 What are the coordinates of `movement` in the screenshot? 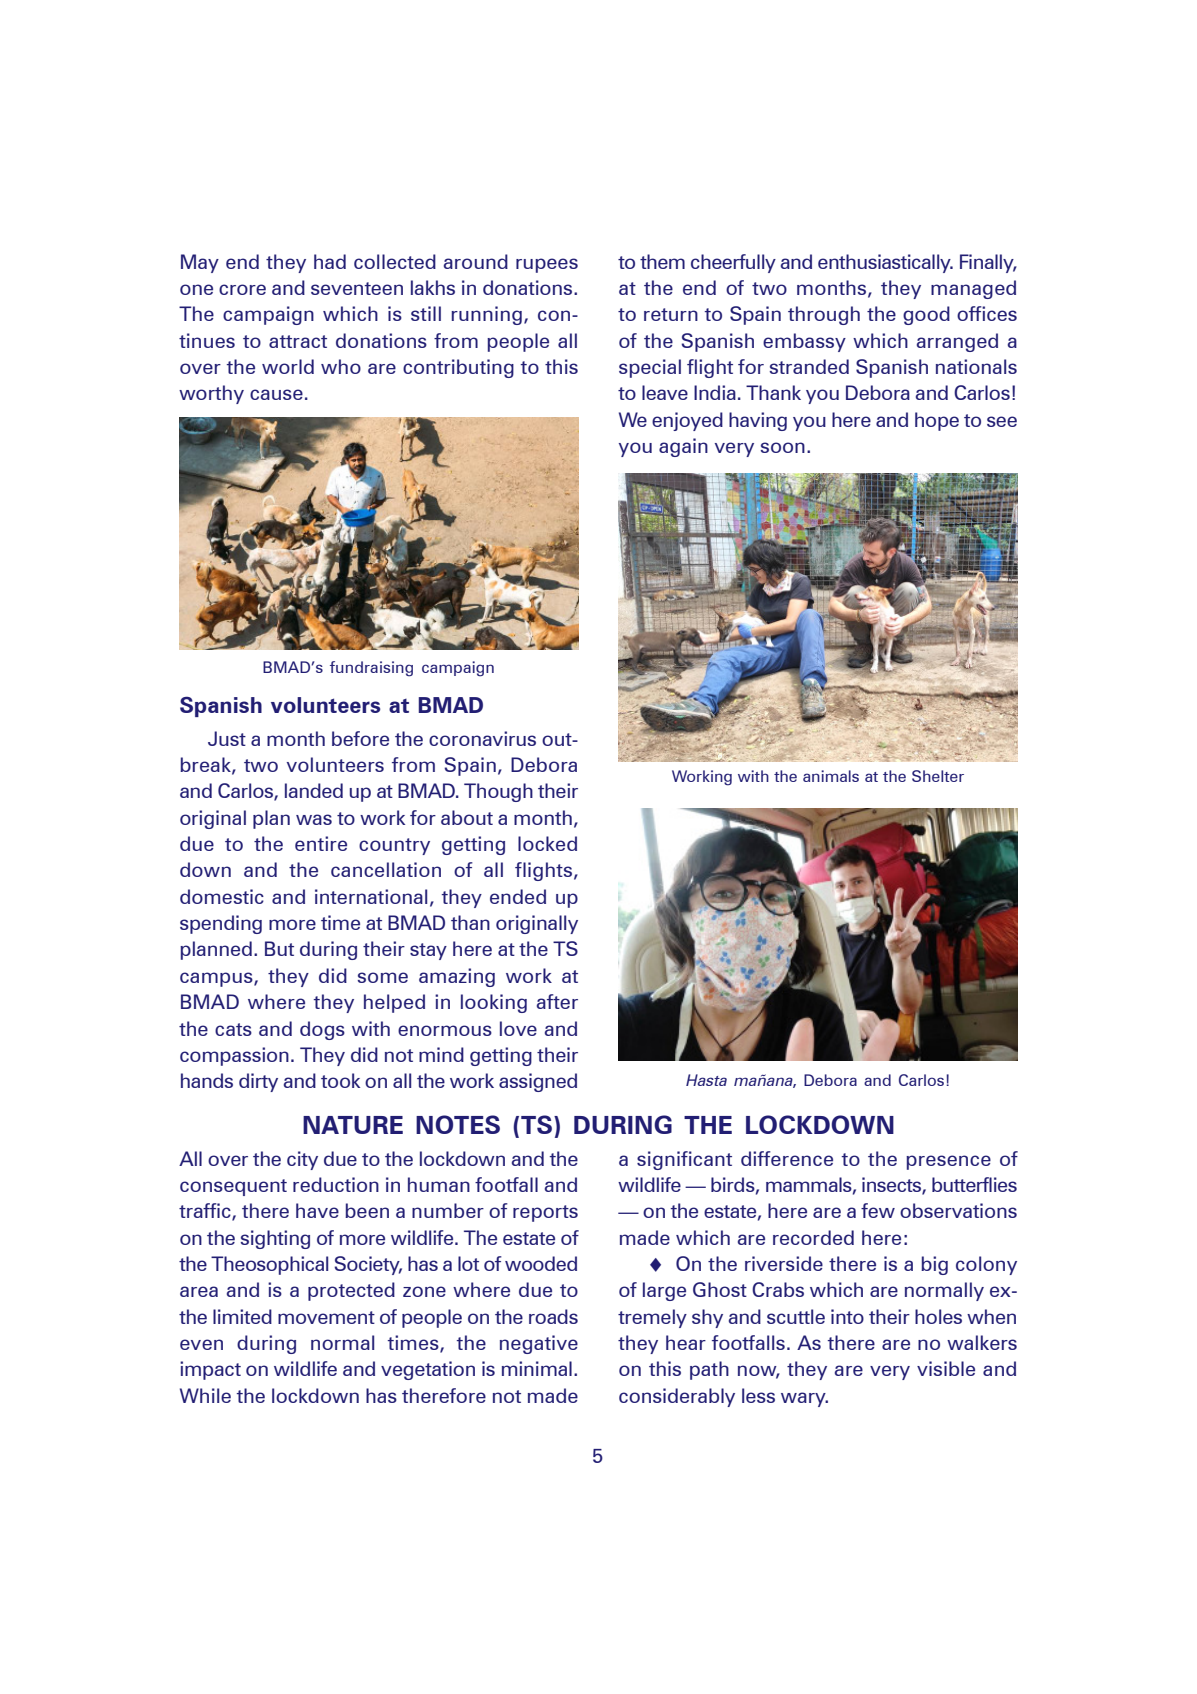 It's located at (326, 1317).
